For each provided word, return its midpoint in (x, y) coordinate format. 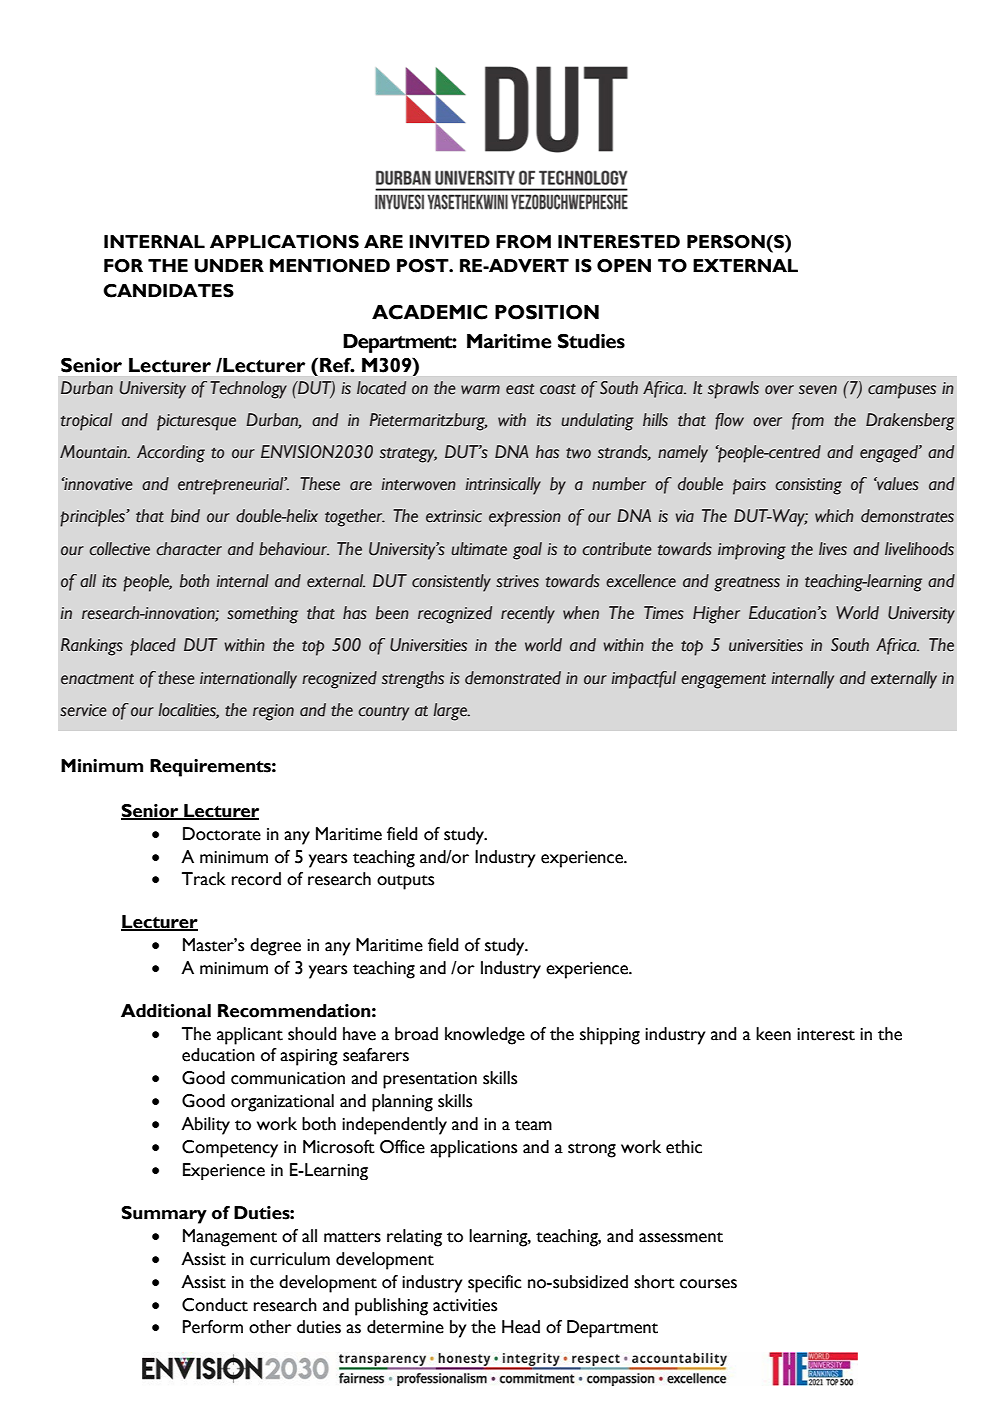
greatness (747, 584)
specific (495, 1284)
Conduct (215, 1305)
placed (153, 647)
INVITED (449, 242)
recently (528, 615)
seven (818, 390)
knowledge (485, 1036)
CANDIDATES (168, 291)
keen (773, 1034)
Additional (166, 1011)
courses (708, 1284)
